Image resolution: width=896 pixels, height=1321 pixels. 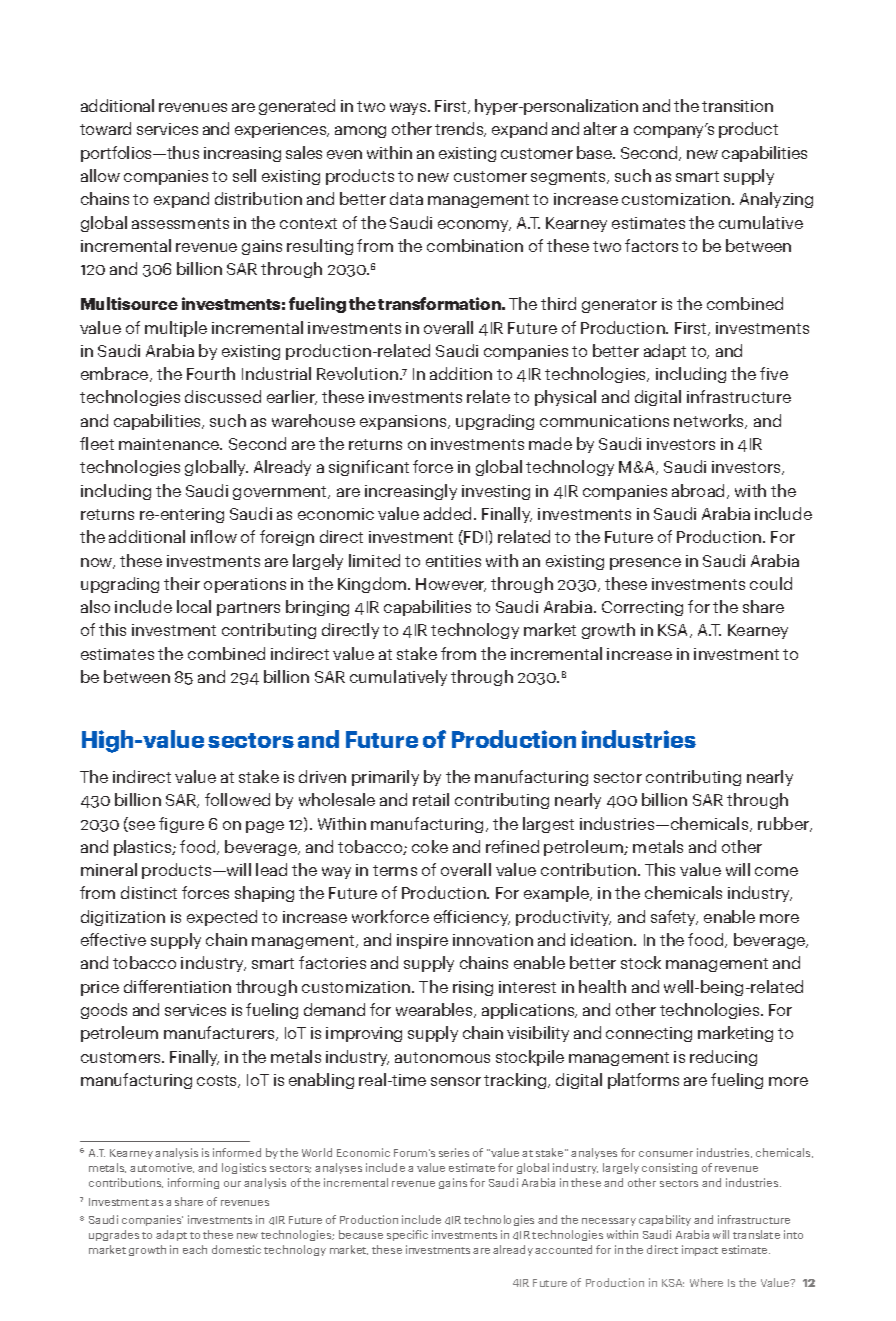 What do you see at coordinates (385, 778) in the document?
I see `primarily` at bounding box center [385, 778].
